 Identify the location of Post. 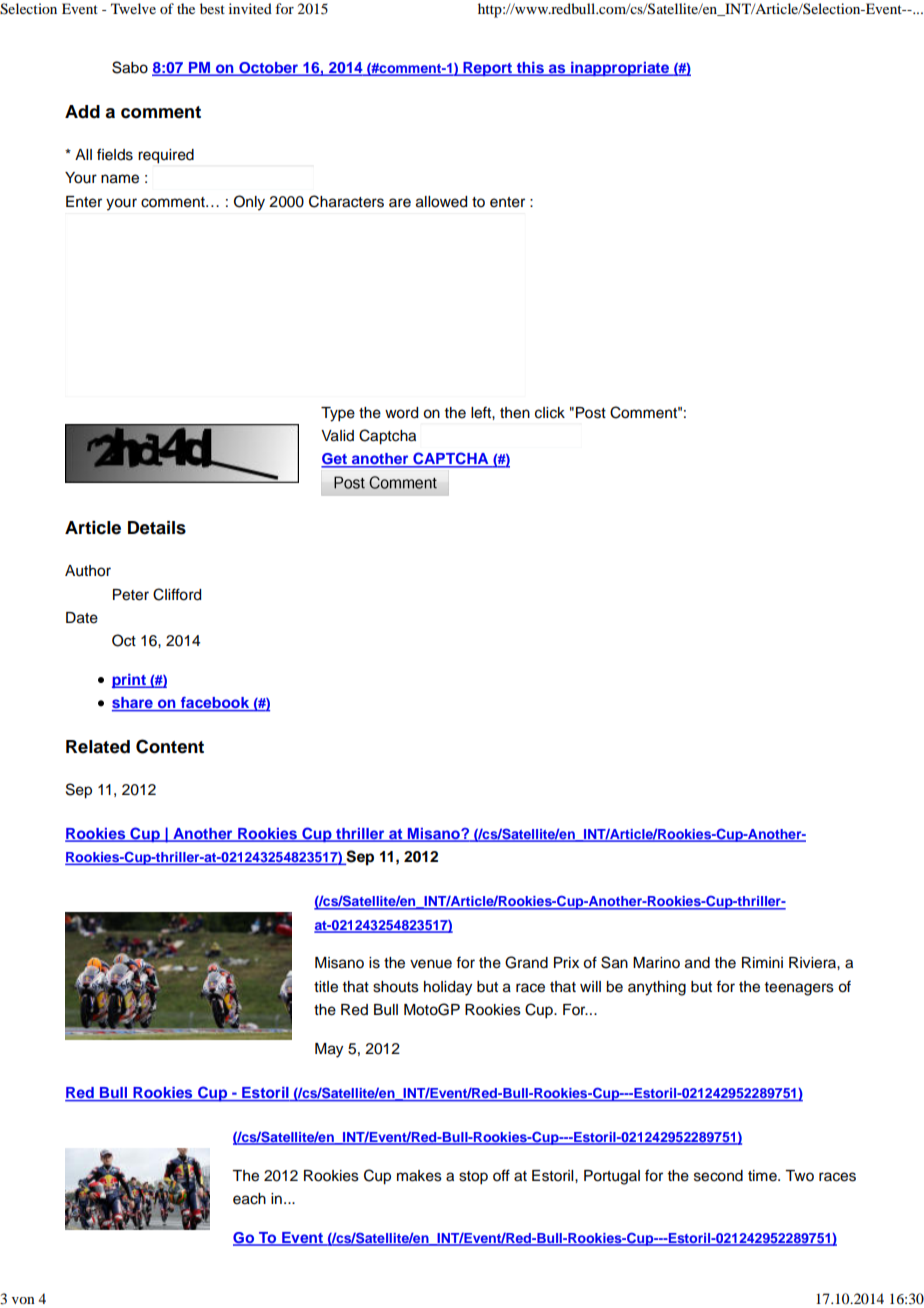
(591, 413).
